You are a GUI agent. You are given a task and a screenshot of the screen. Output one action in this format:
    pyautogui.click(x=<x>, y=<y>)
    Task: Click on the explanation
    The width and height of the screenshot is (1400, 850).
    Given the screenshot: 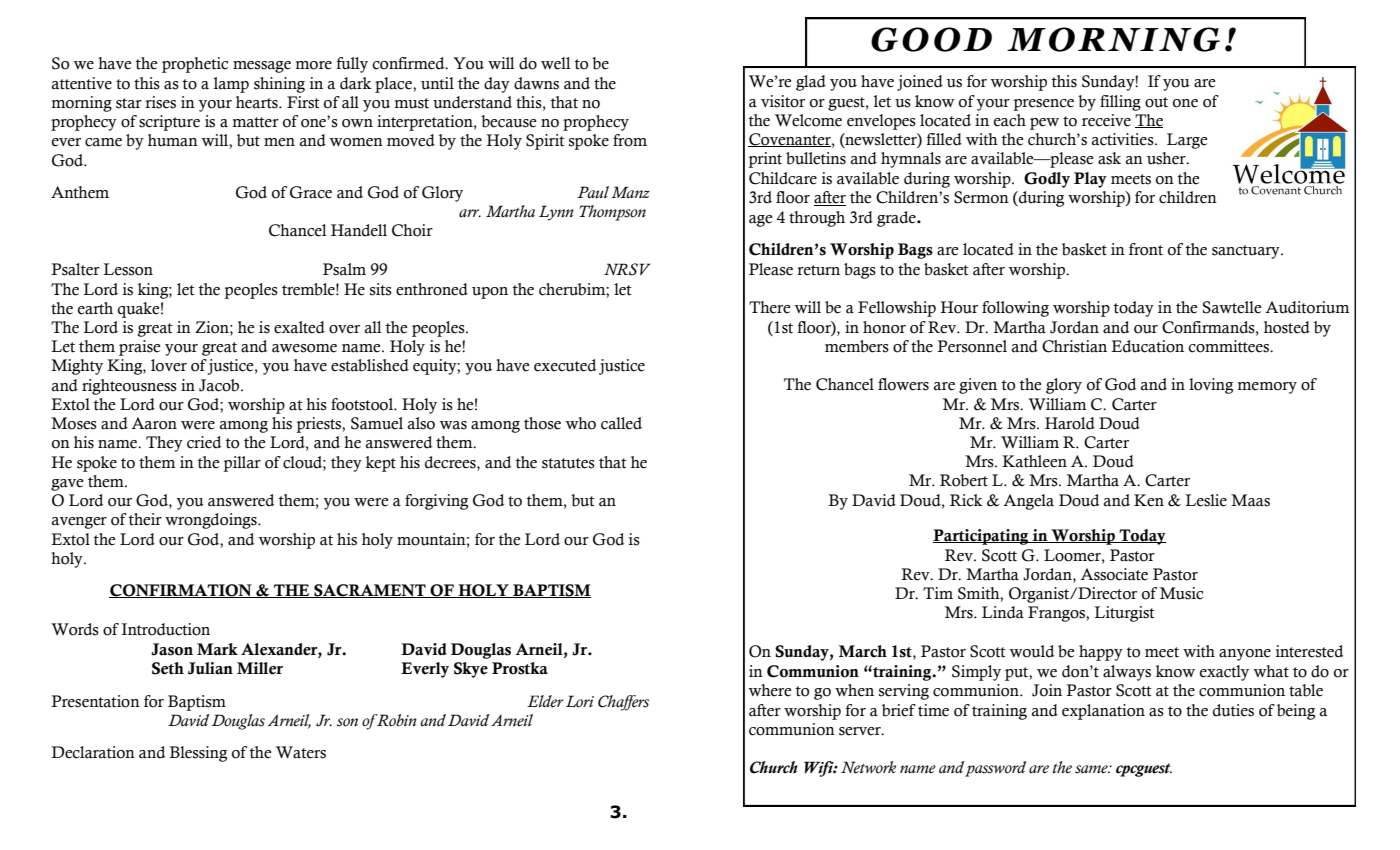 What is the action you would take?
    pyautogui.click(x=1103, y=712)
